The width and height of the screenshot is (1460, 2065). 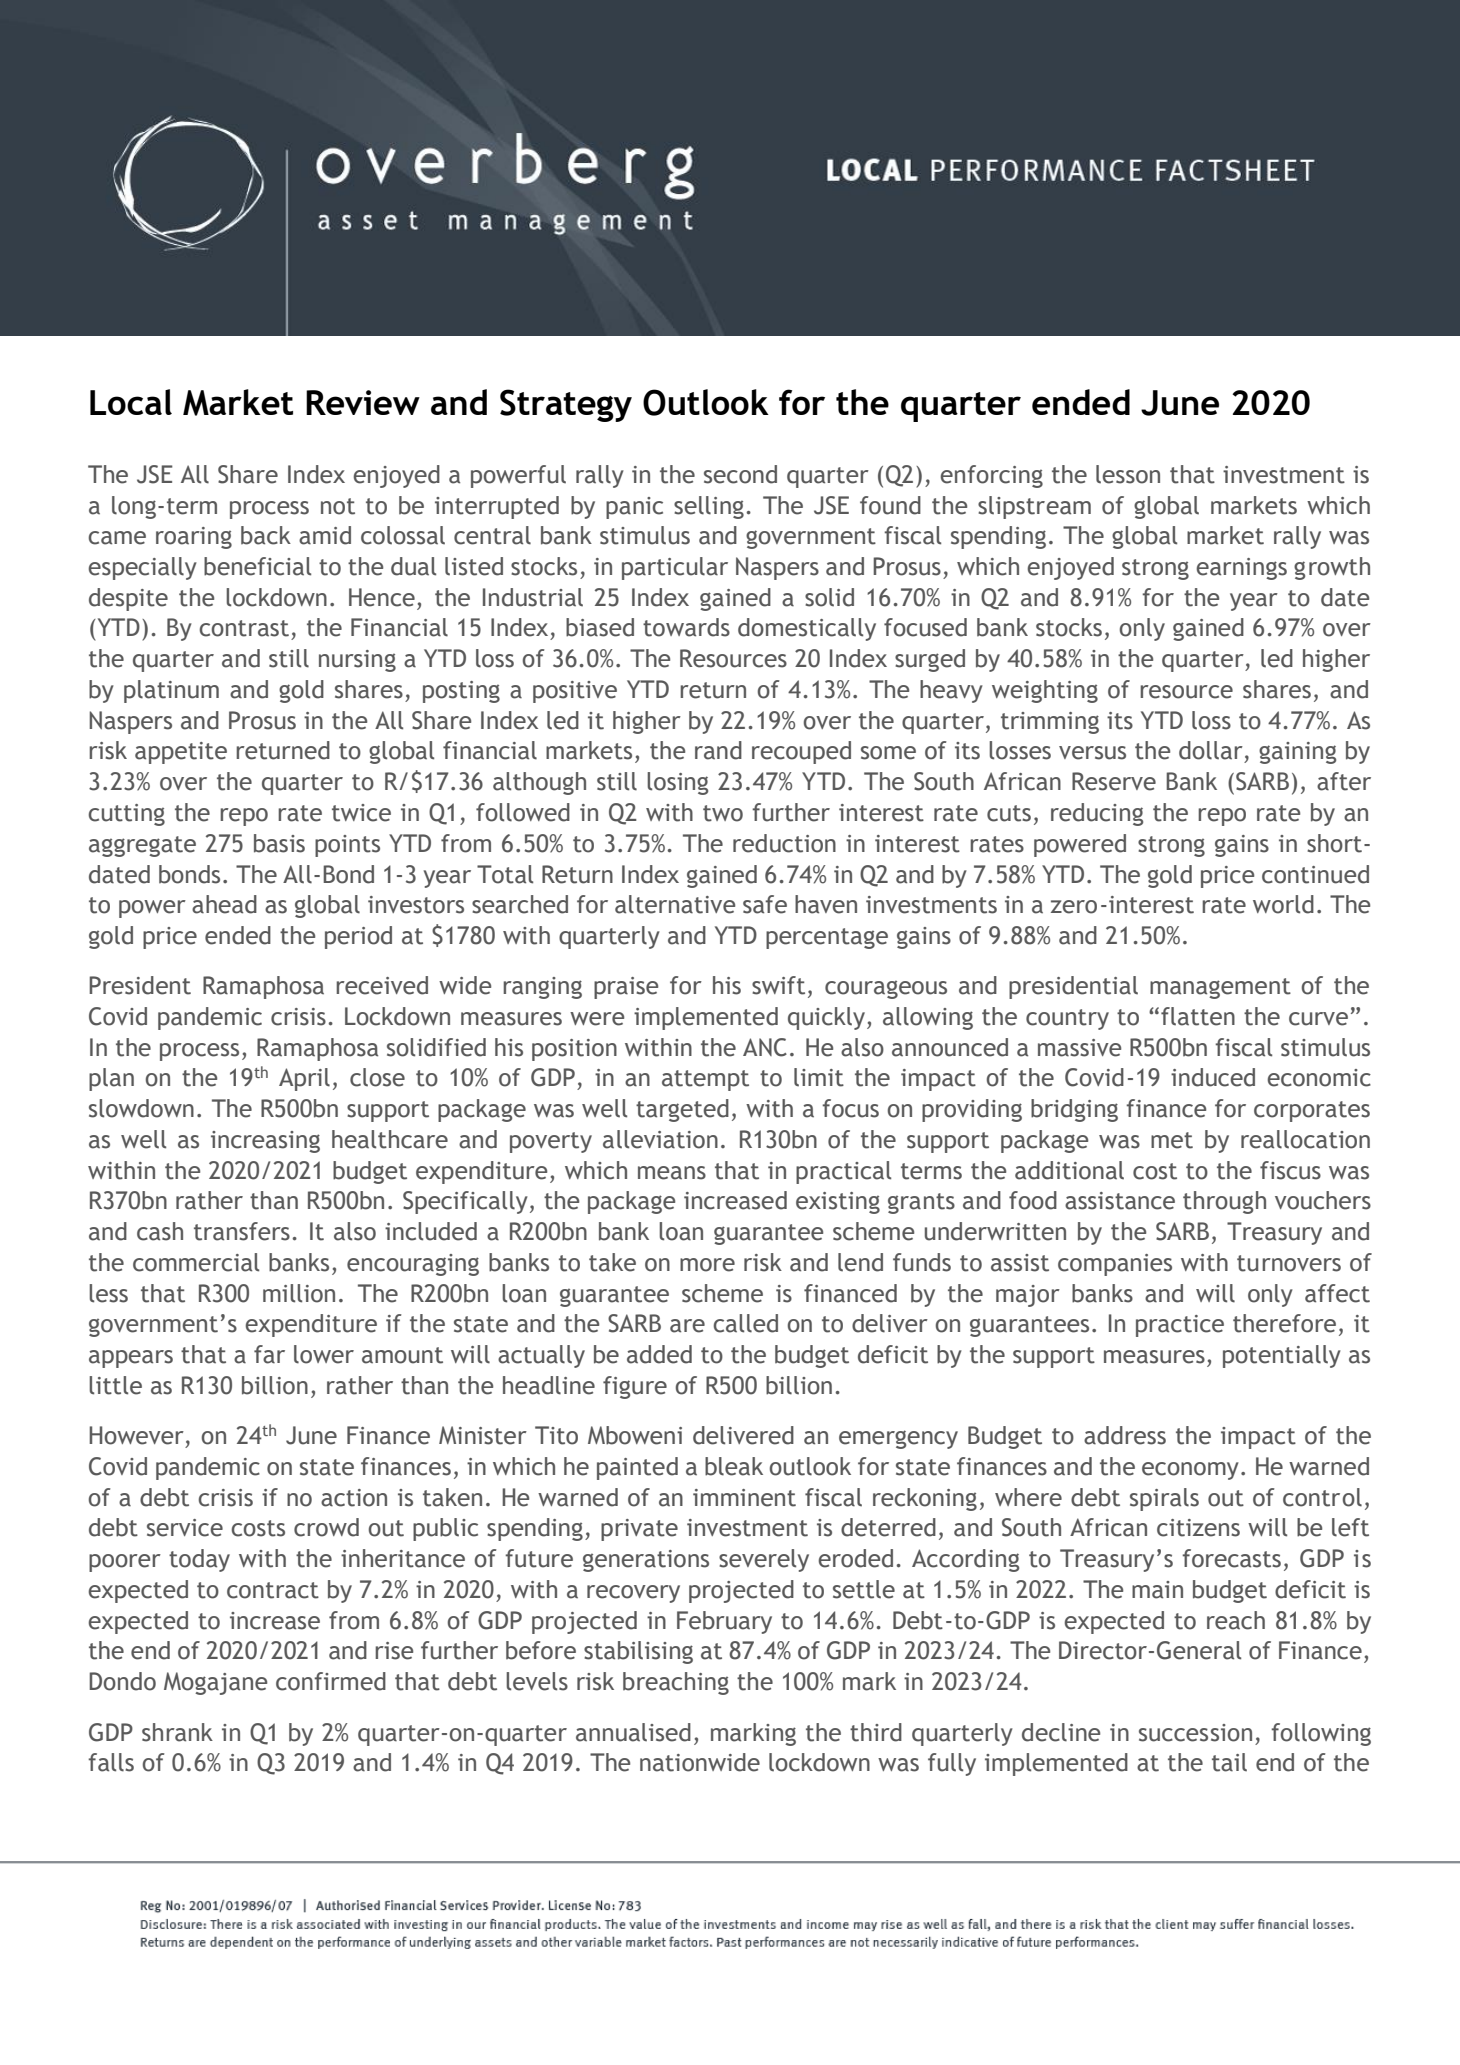 I want to click on April, so click(x=304, y=1079).
